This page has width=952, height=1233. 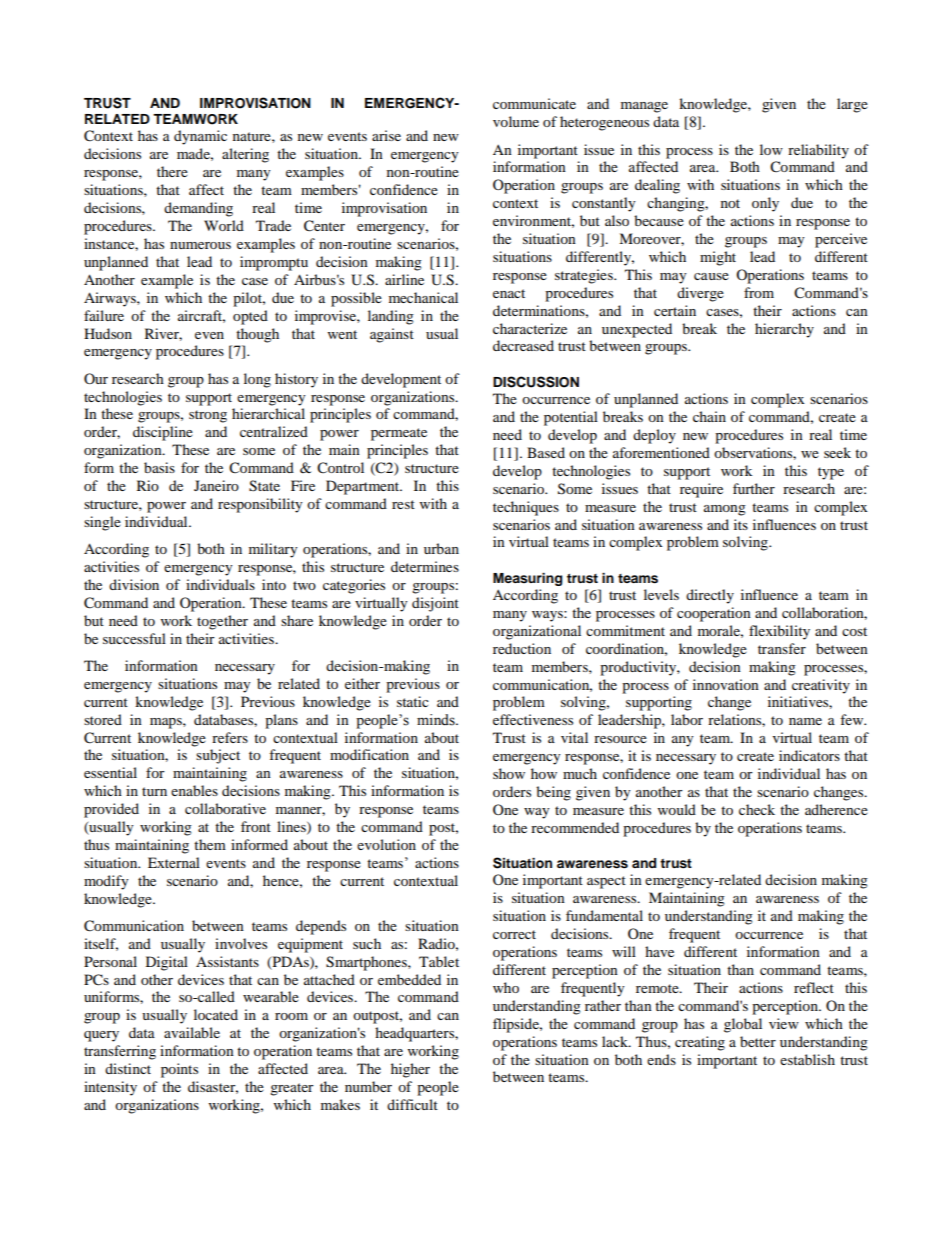 What do you see at coordinates (200, 137) in the page?
I see `dynamic` at bounding box center [200, 137].
